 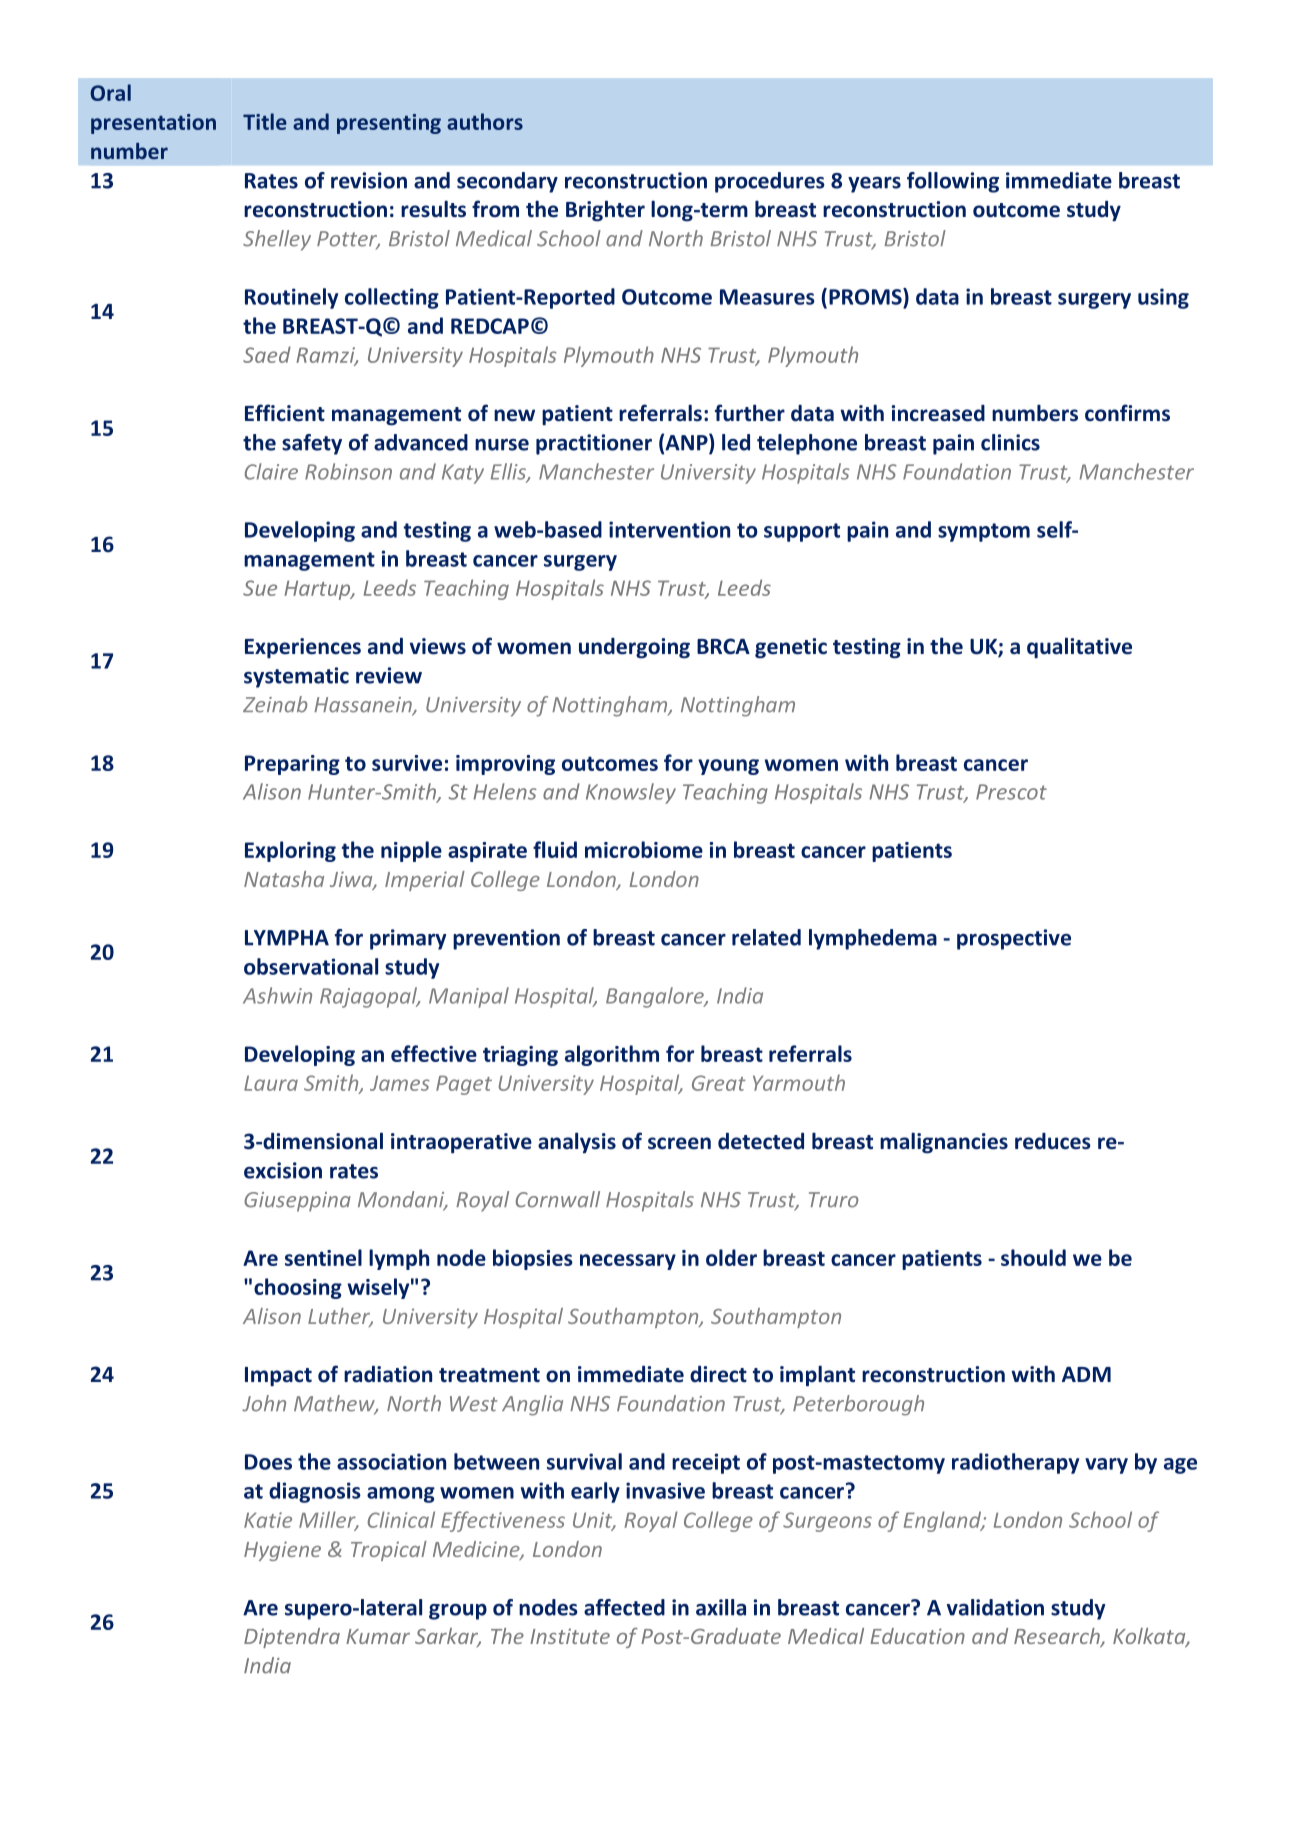 I want to click on undergoing, so click(x=634, y=648).
